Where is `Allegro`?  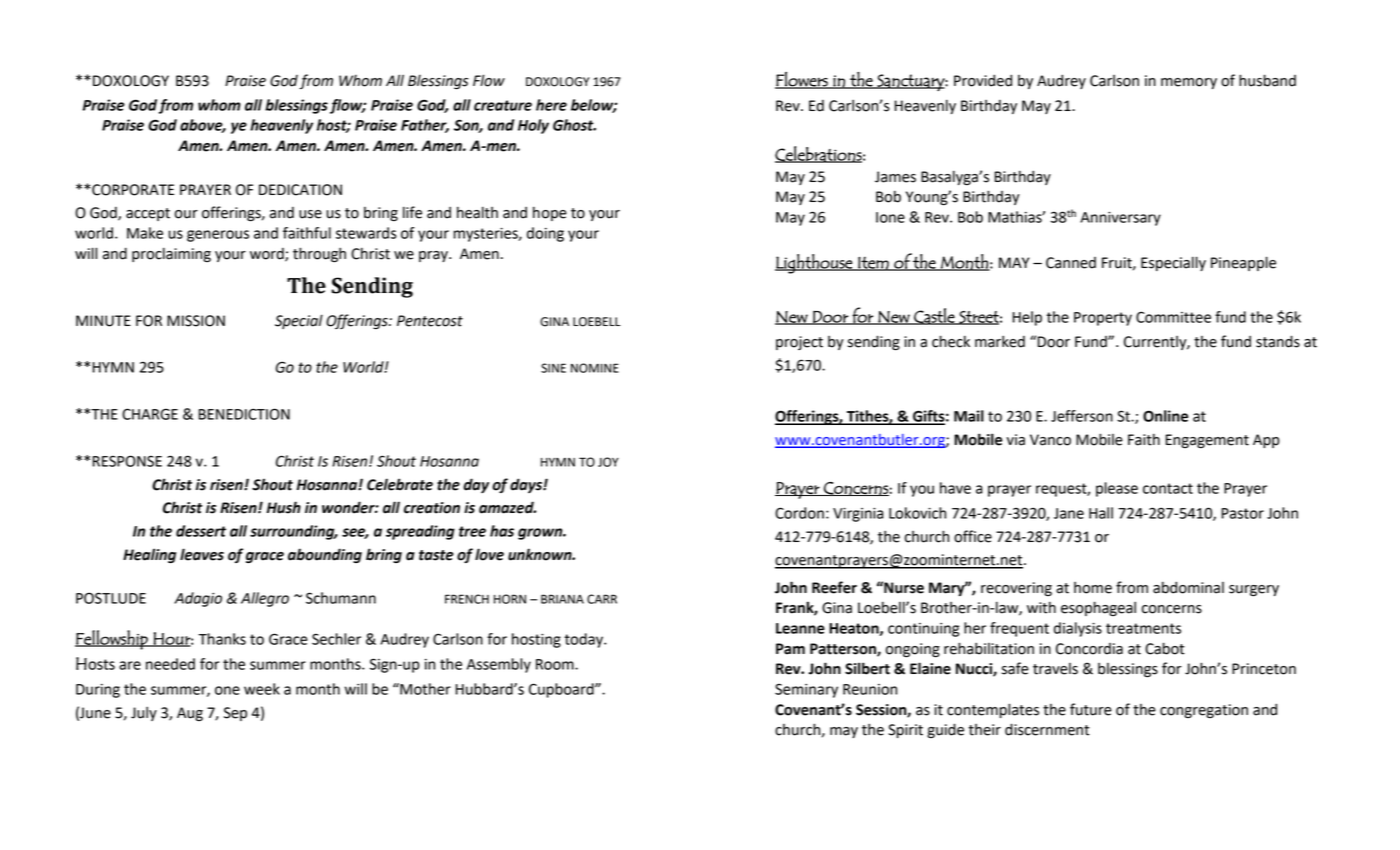
Allegro is located at coordinates (265, 599).
